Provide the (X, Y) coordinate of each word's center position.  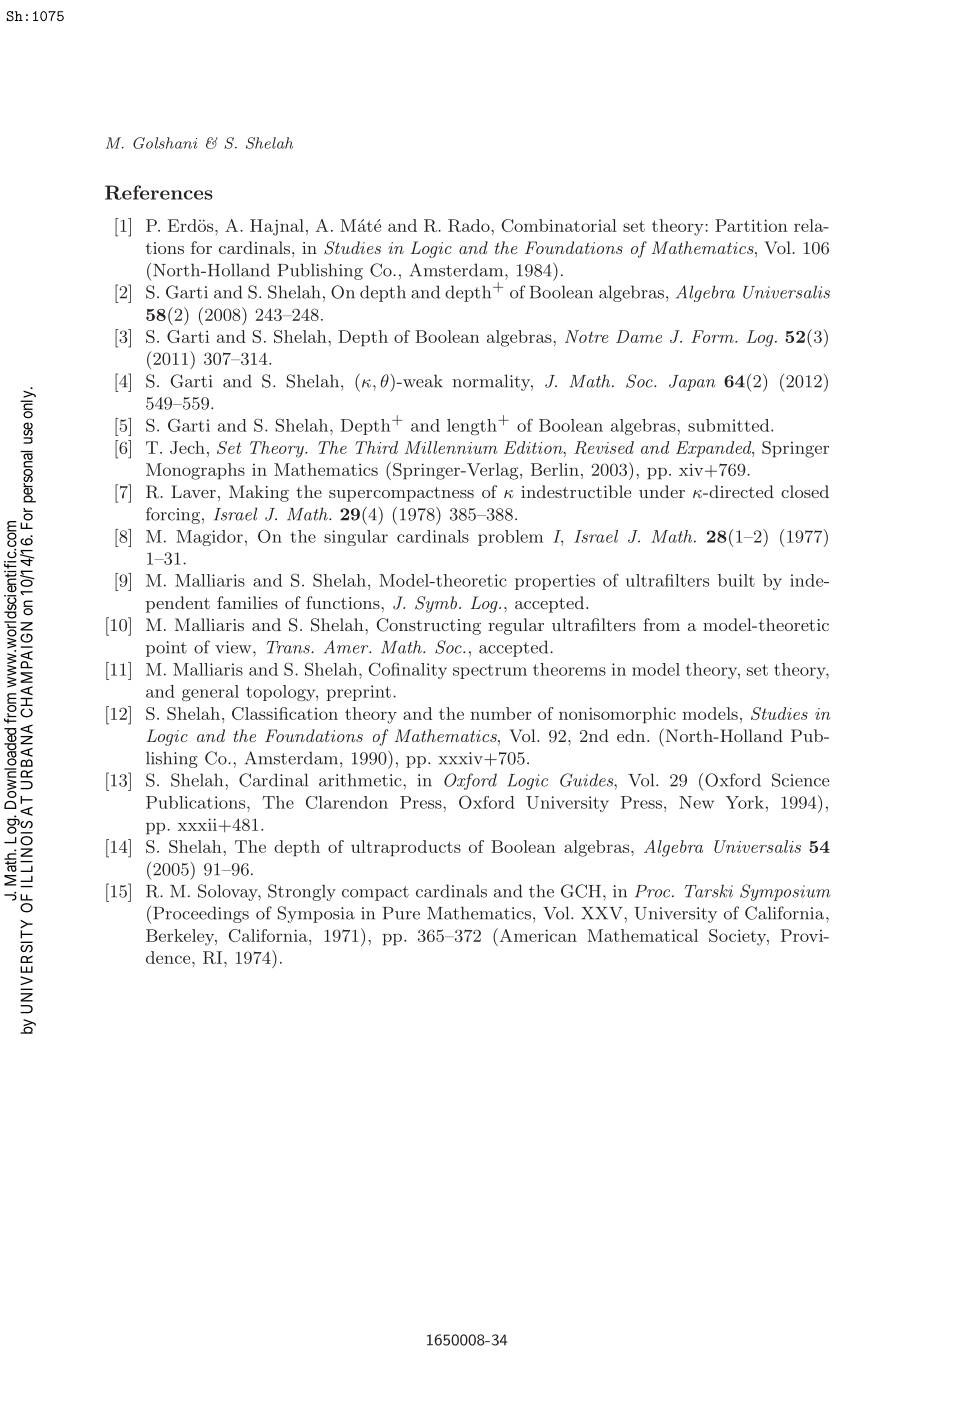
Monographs (195, 471)
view (234, 647)
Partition (751, 225)
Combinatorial (559, 225)
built (736, 580)
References (159, 192)
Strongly (302, 892)
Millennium (451, 447)
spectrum (490, 672)
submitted (730, 425)
